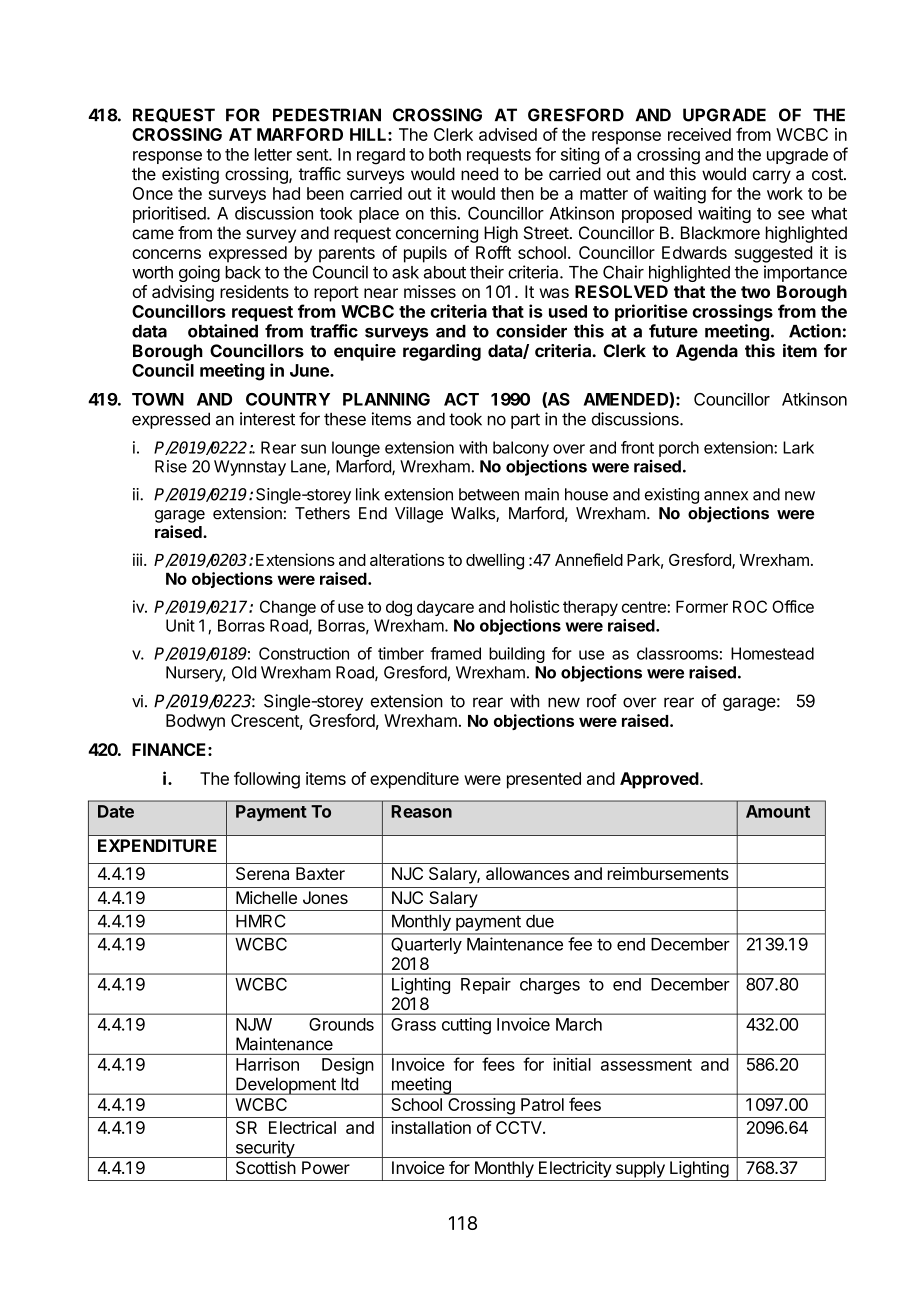  Describe the element at coordinates (699, 134) in the screenshot. I see `received` at that location.
